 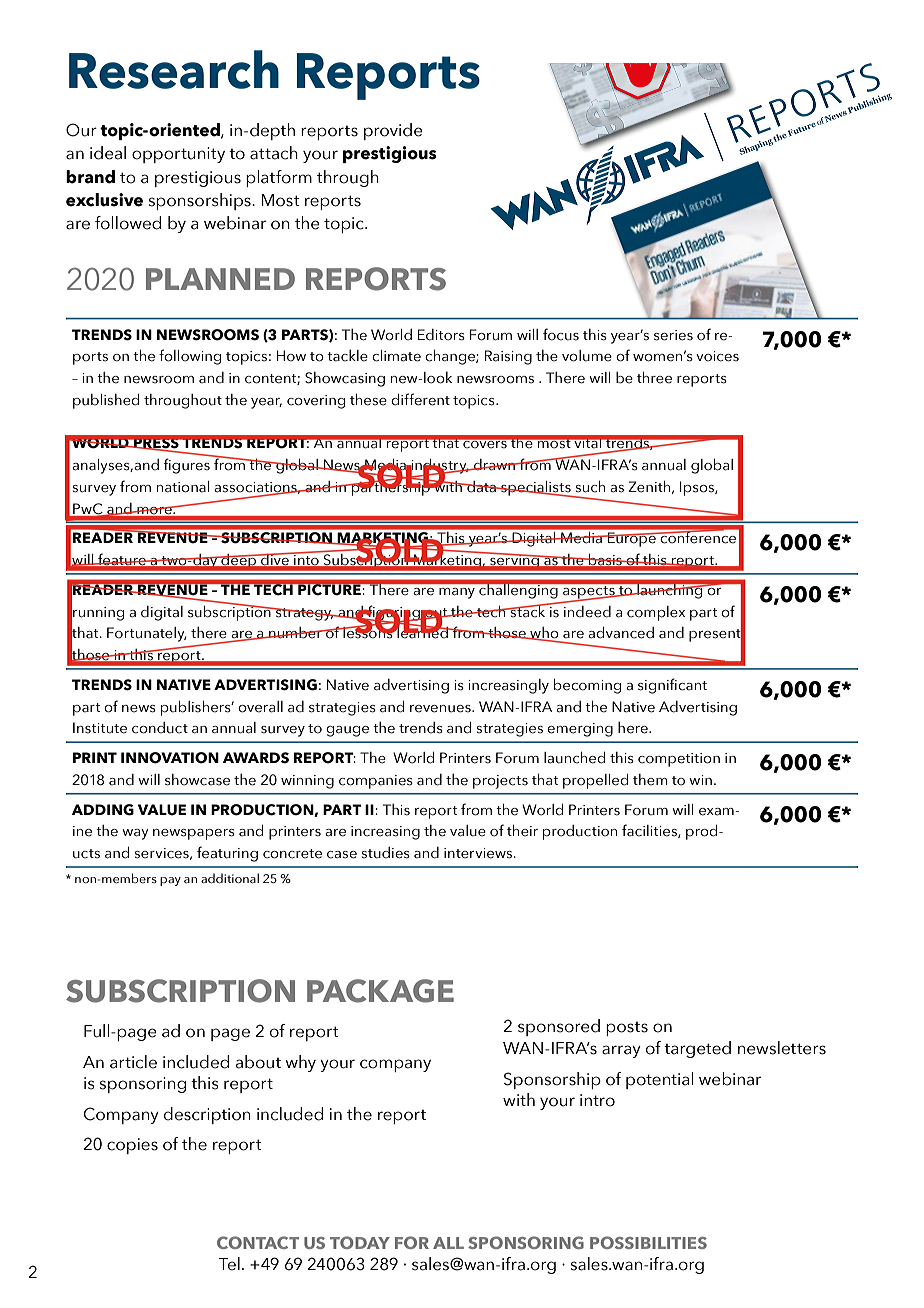 I want to click on copies, so click(x=132, y=1146).
